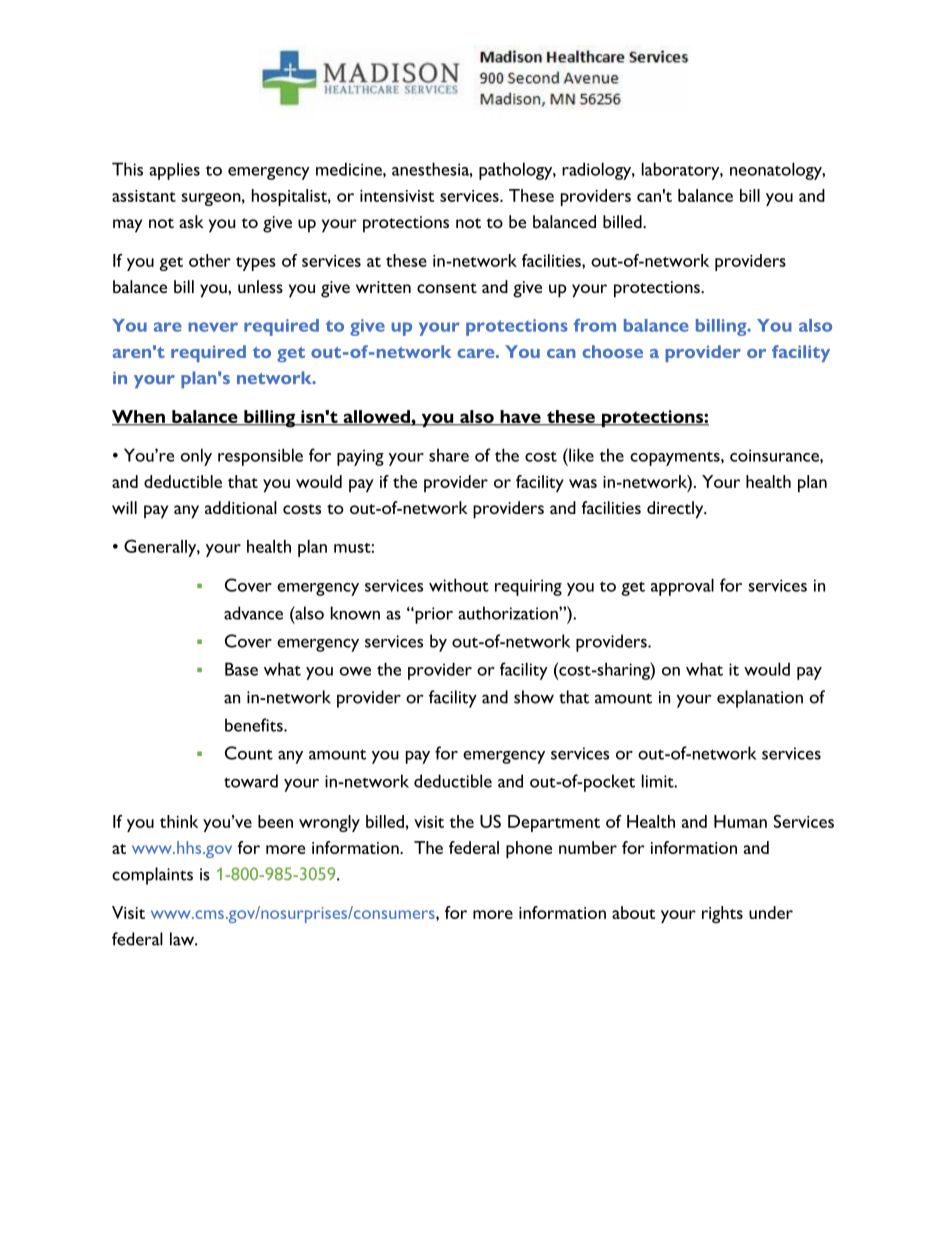 The height and width of the screenshot is (1233, 952). Describe the element at coordinates (152, 876) in the screenshot. I see `complaints` at that location.
